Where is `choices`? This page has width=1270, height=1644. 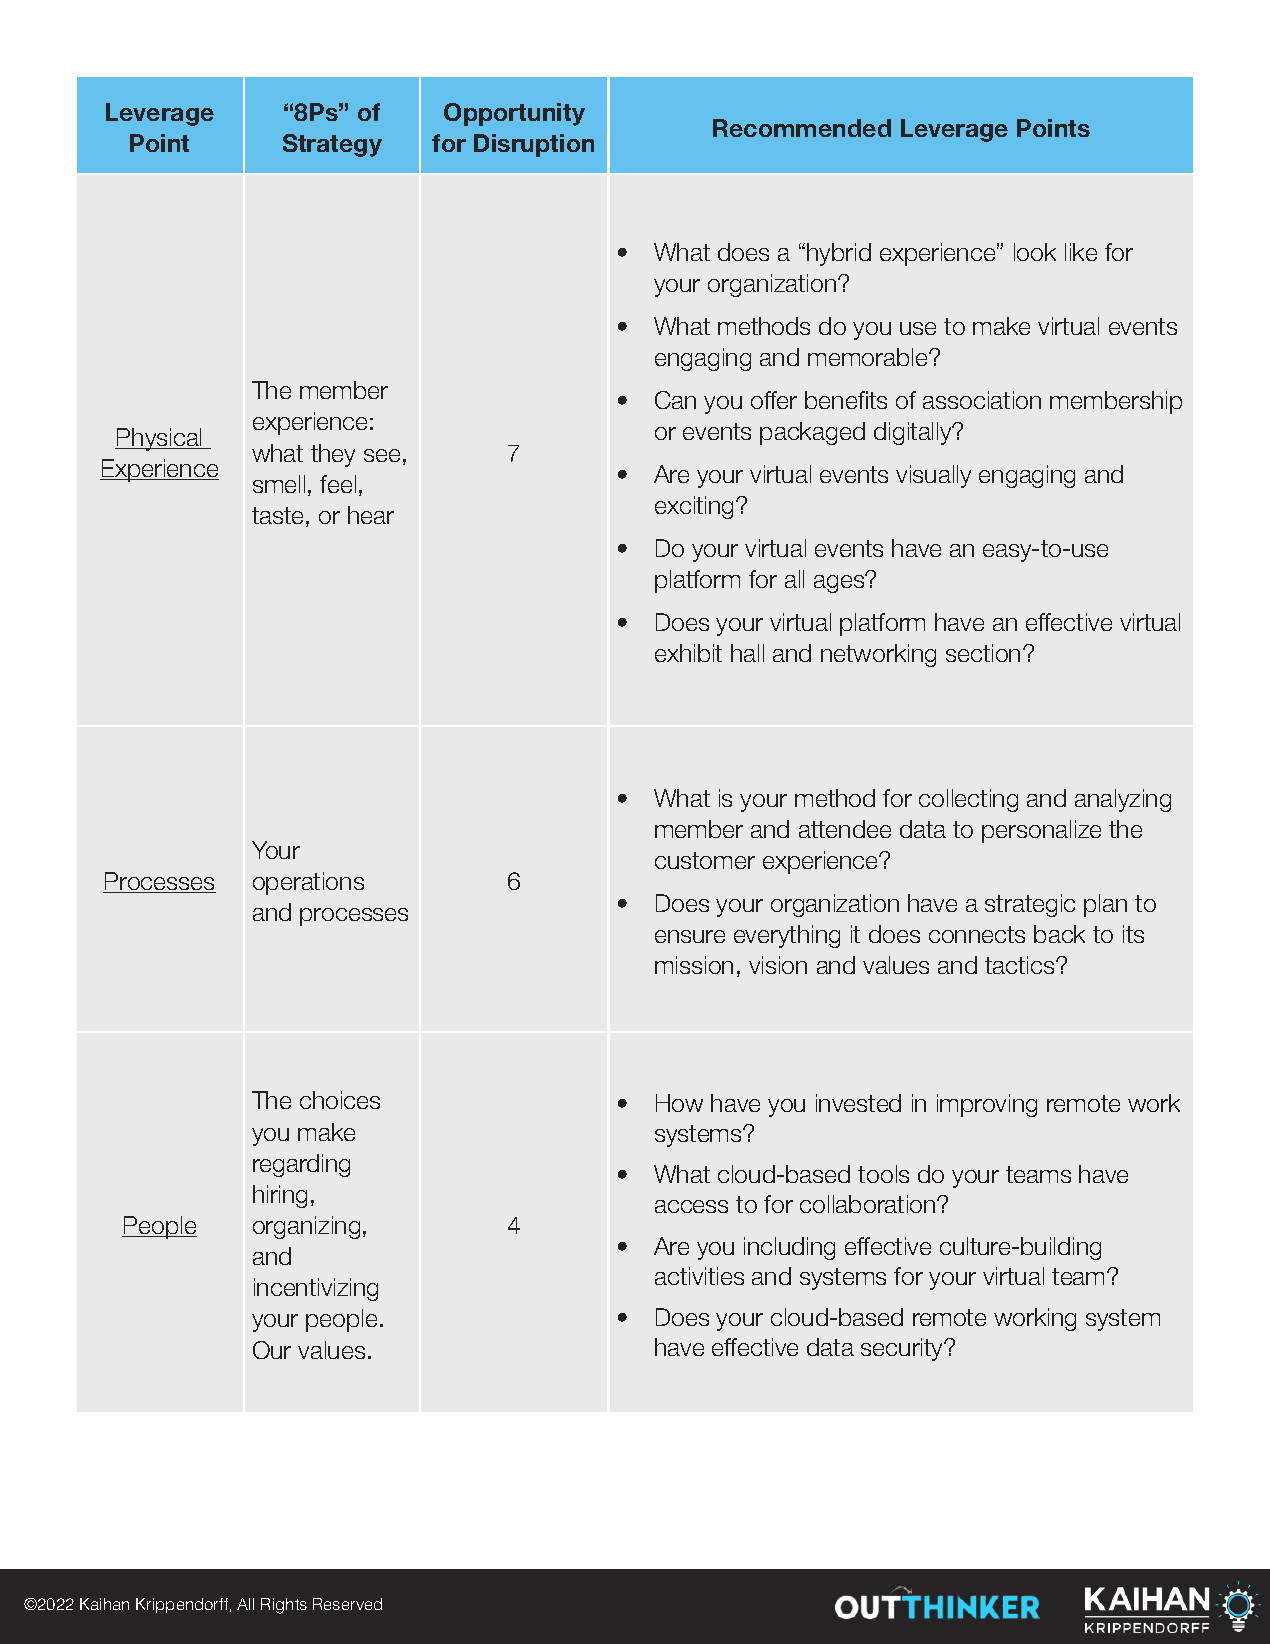
choices is located at coordinates (340, 1100).
